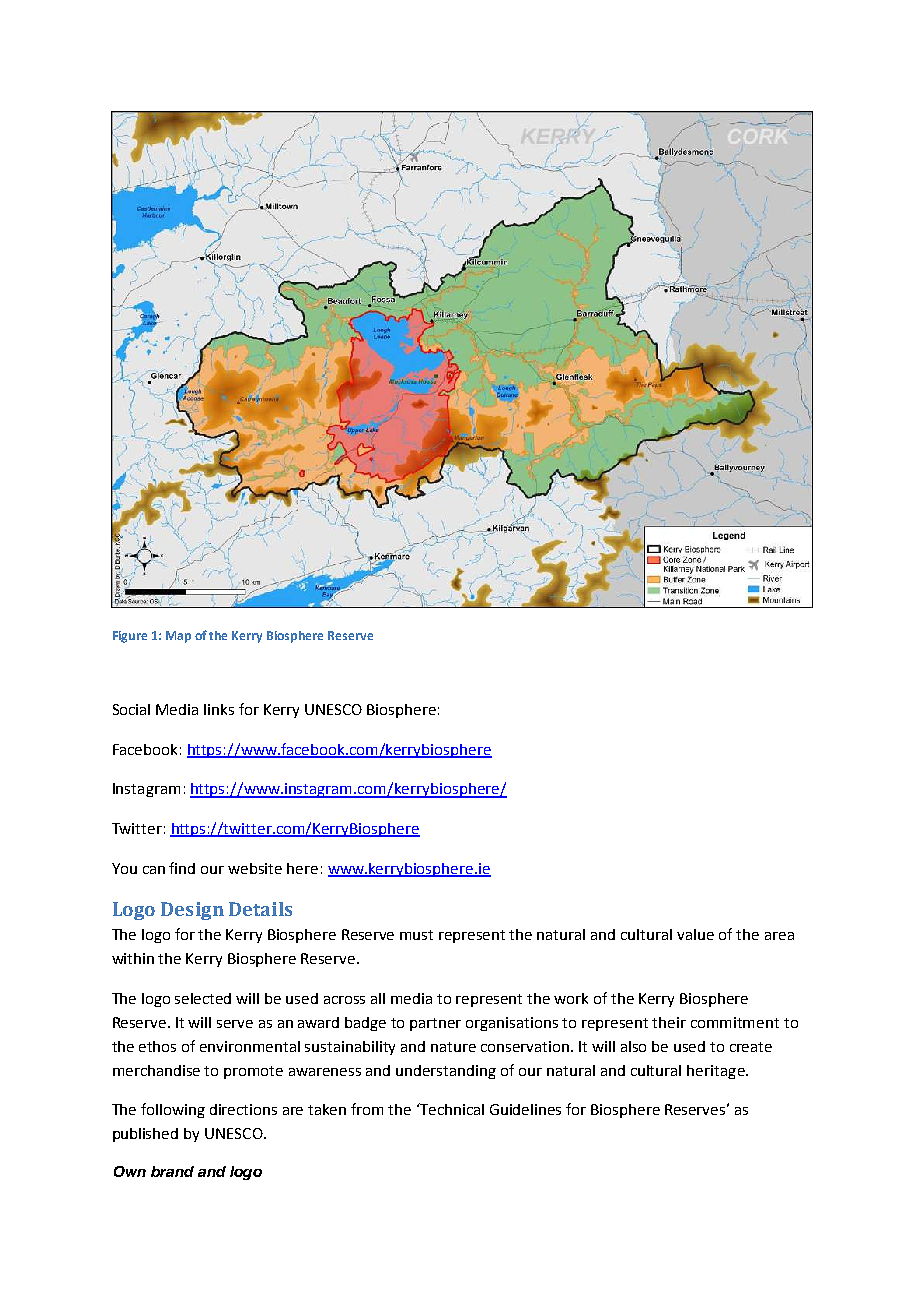 This screenshot has width=924, height=1308. What do you see at coordinates (219, 709) in the screenshot?
I see `links` at bounding box center [219, 709].
